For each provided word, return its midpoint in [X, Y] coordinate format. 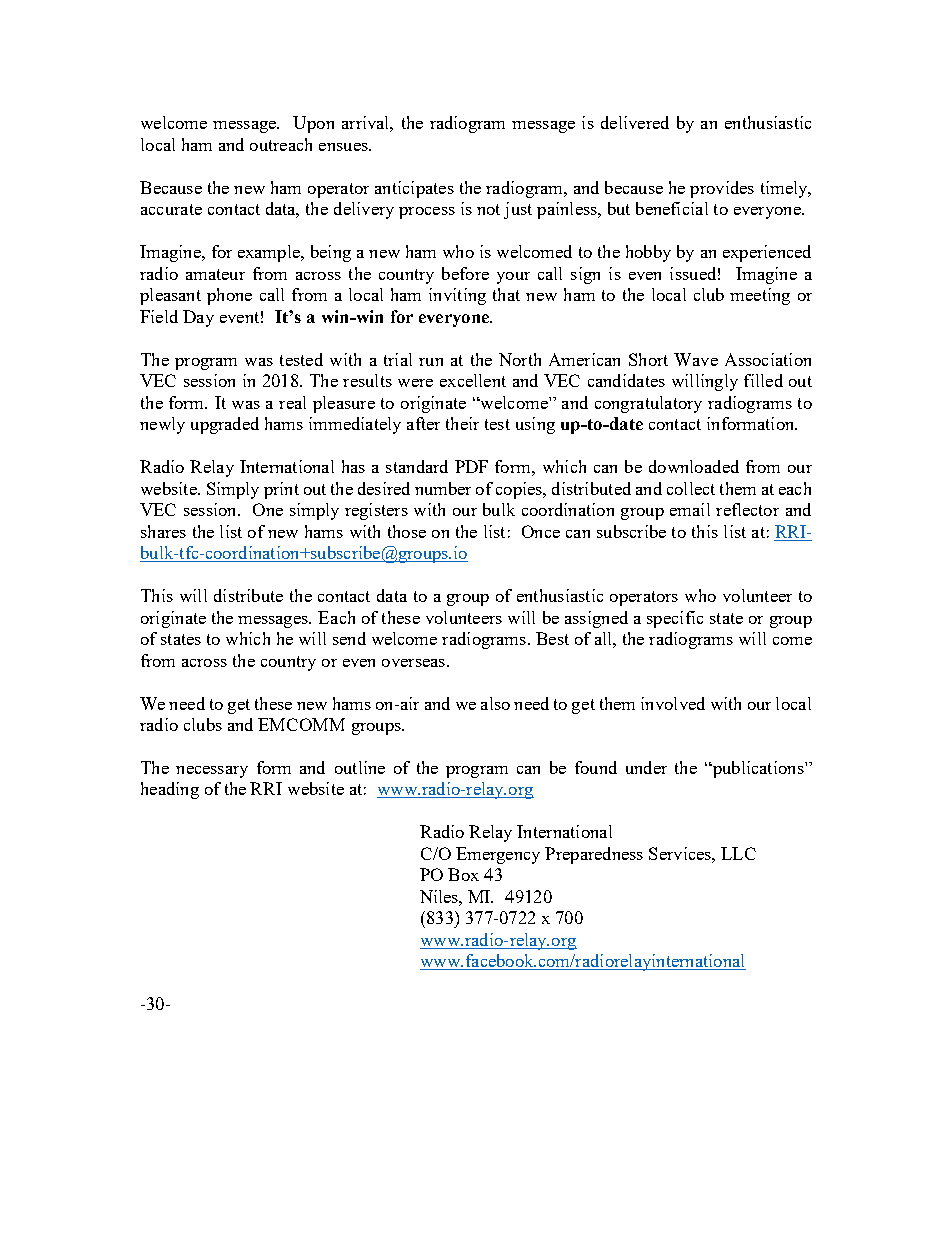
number [443, 488]
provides [722, 189]
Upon [313, 124]
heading [170, 790]
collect [691, 488]
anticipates [414, 189]
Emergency [498, 855]
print [281, 490]
